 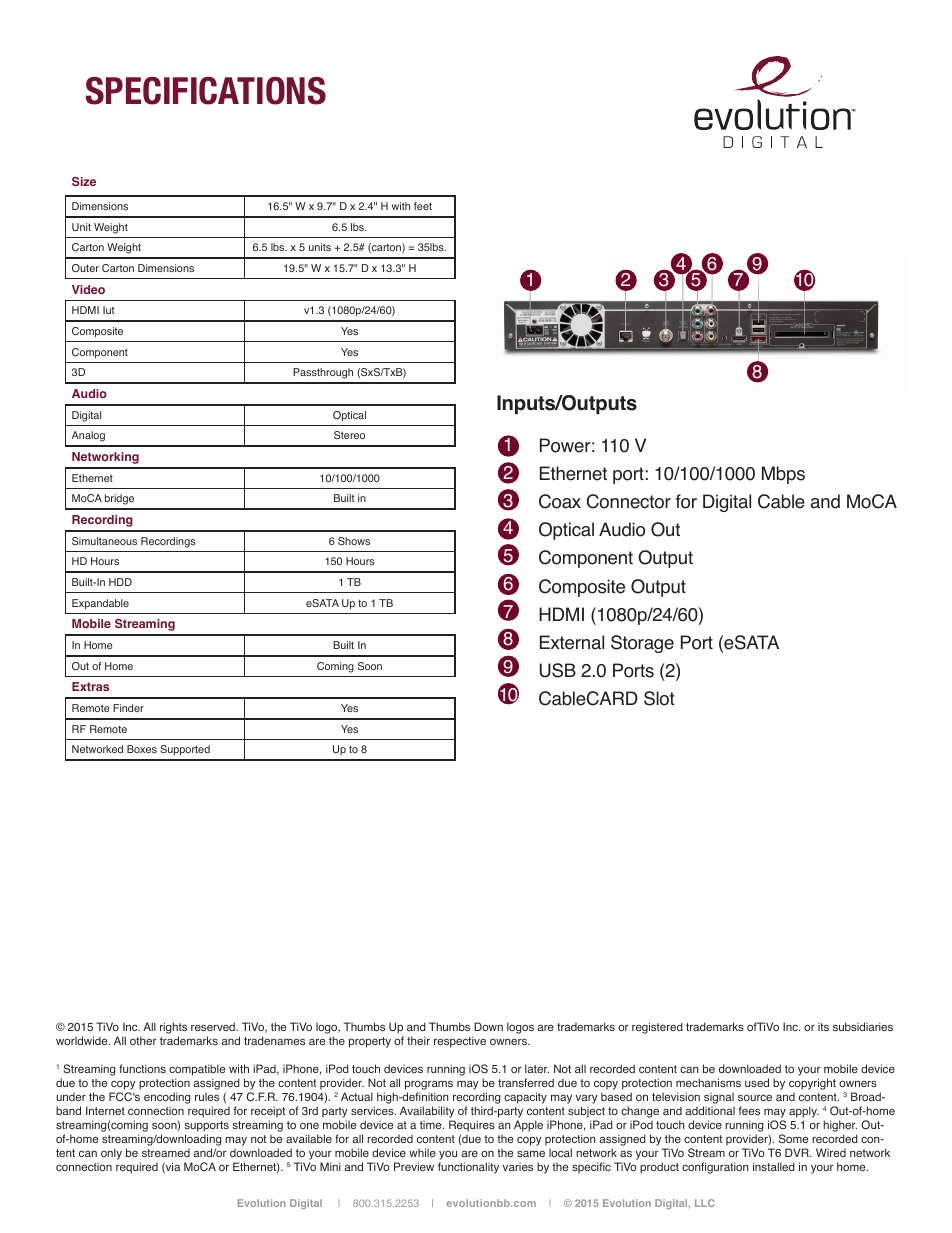 What do you see at coordinates (560, 501) in the screenshot?
I see `Coax` at bounding box center [560, 501].
